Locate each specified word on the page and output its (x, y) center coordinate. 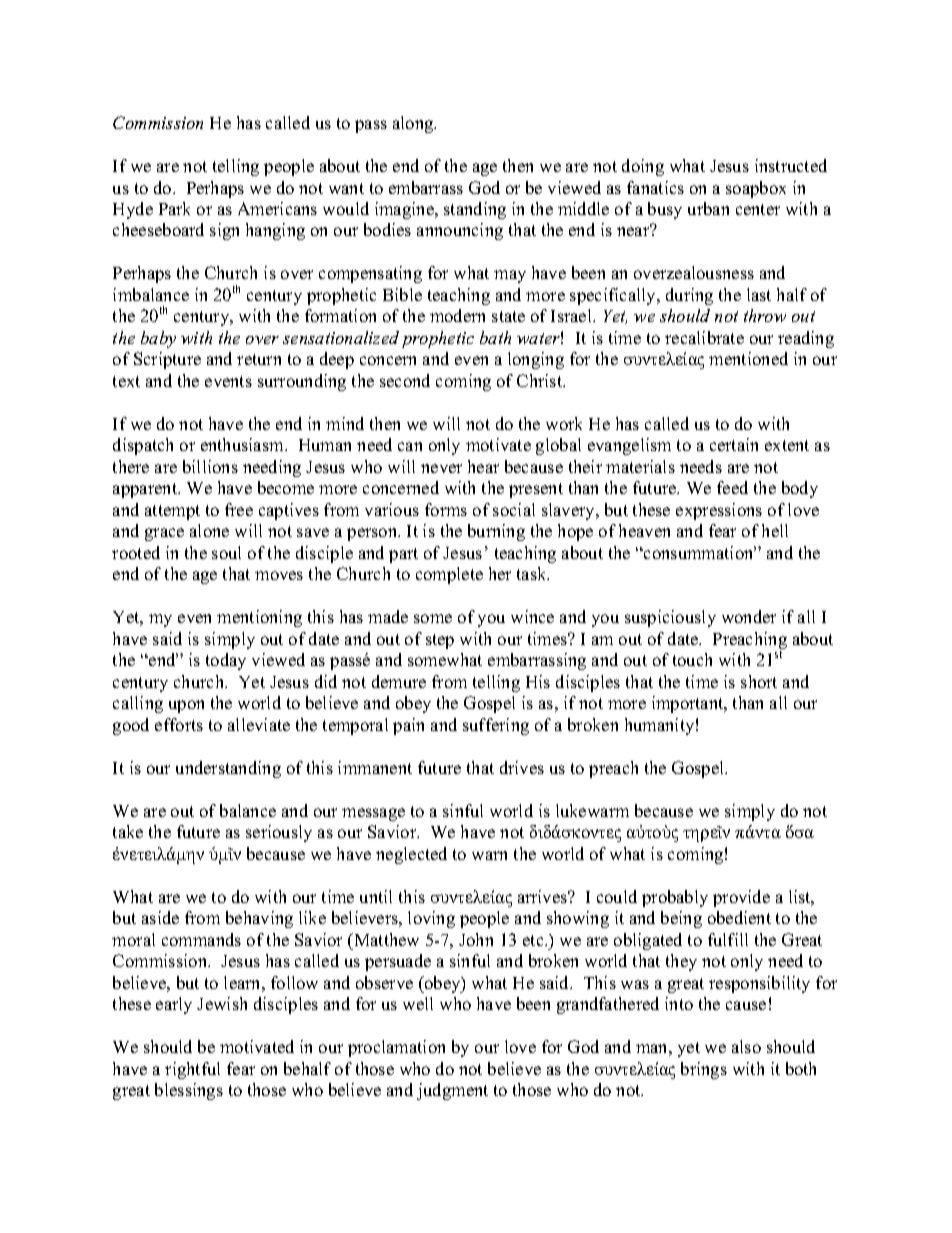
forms (446, 509)
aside (160, 917)
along (414, 124)
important (689, 704)
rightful (192, 1070)
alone (209, 530)
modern (457, 315)
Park (174, 208)
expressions (719, 511)
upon (186, 706)
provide (741, 898)
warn (489, 855)
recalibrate (704, 337)
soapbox (756, 189)
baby (158, 339)
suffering (496, 726)
